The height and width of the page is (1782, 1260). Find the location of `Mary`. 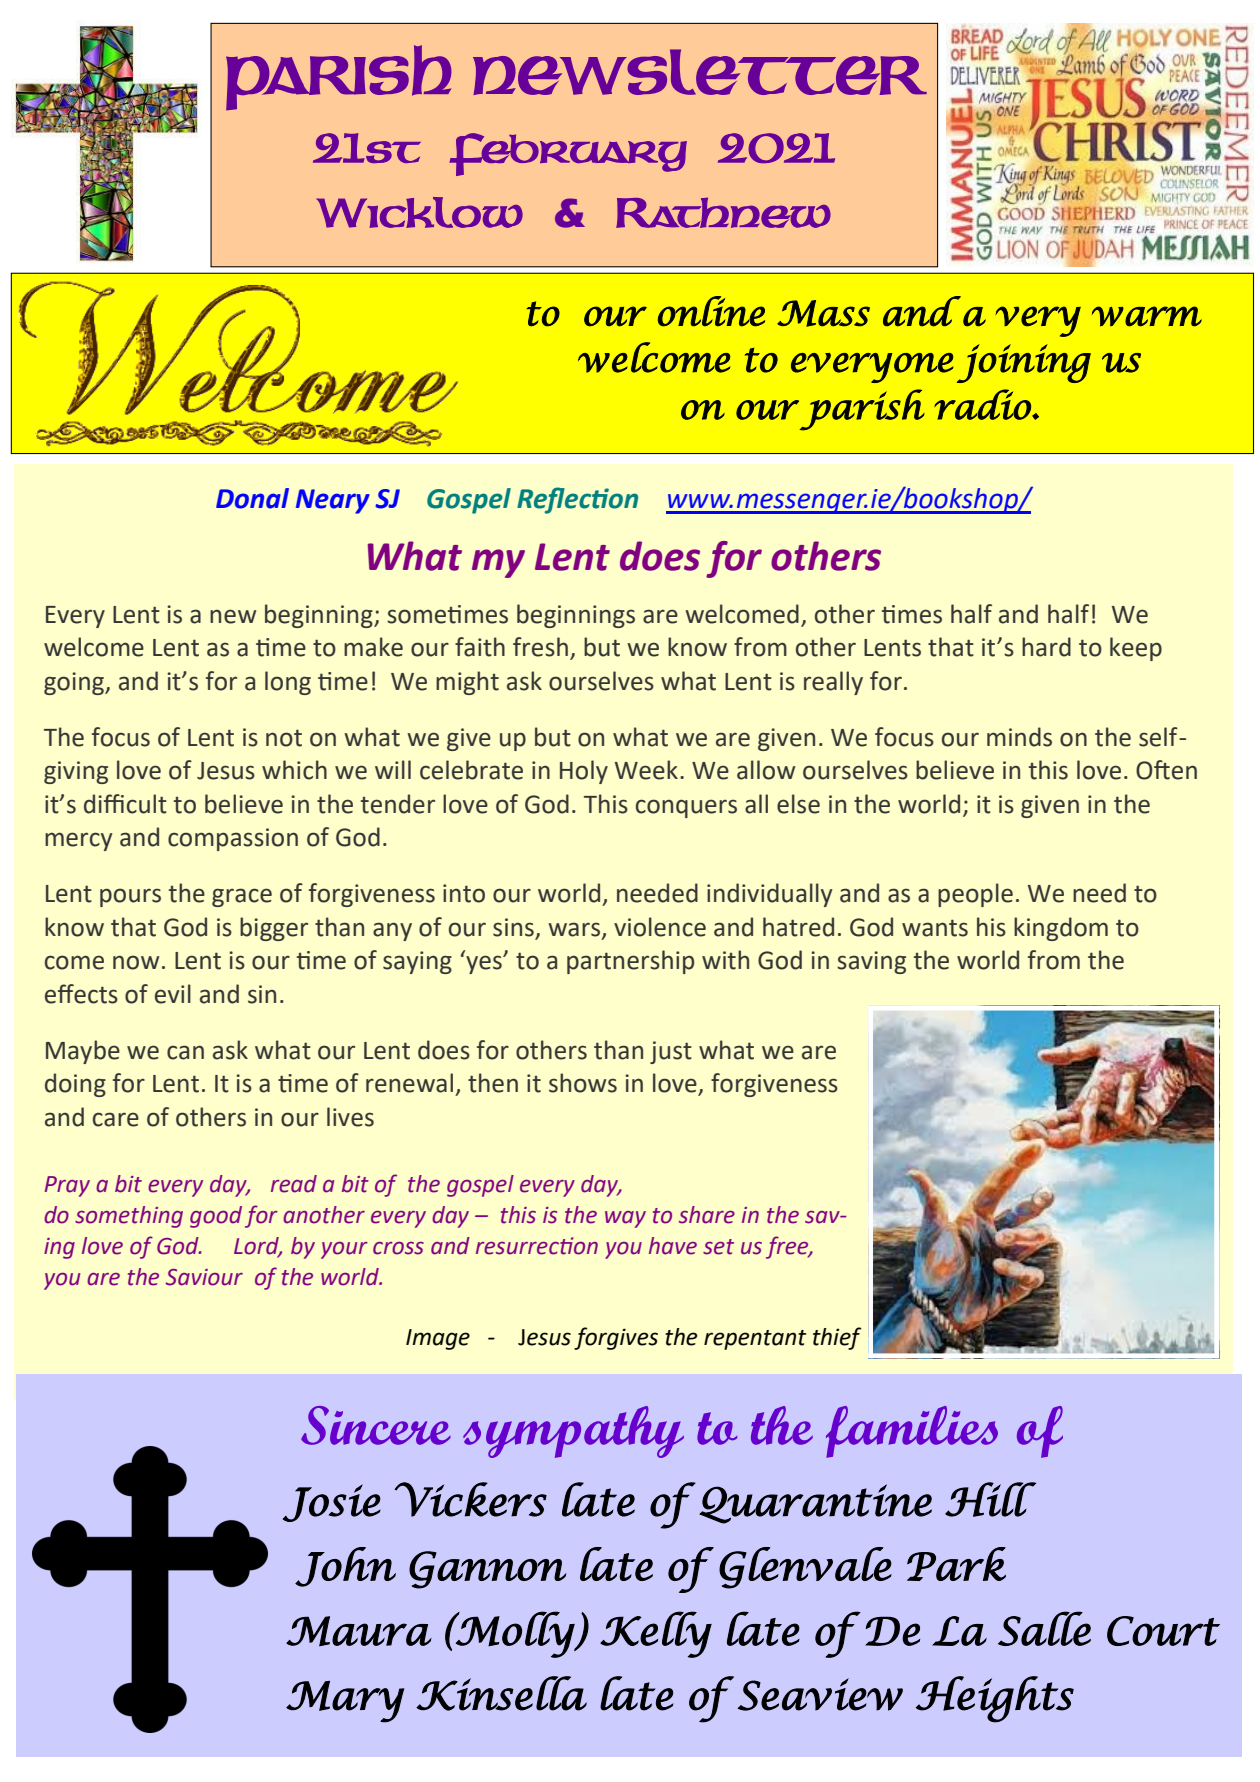

Mary is located at coordinates (345, 1702).
